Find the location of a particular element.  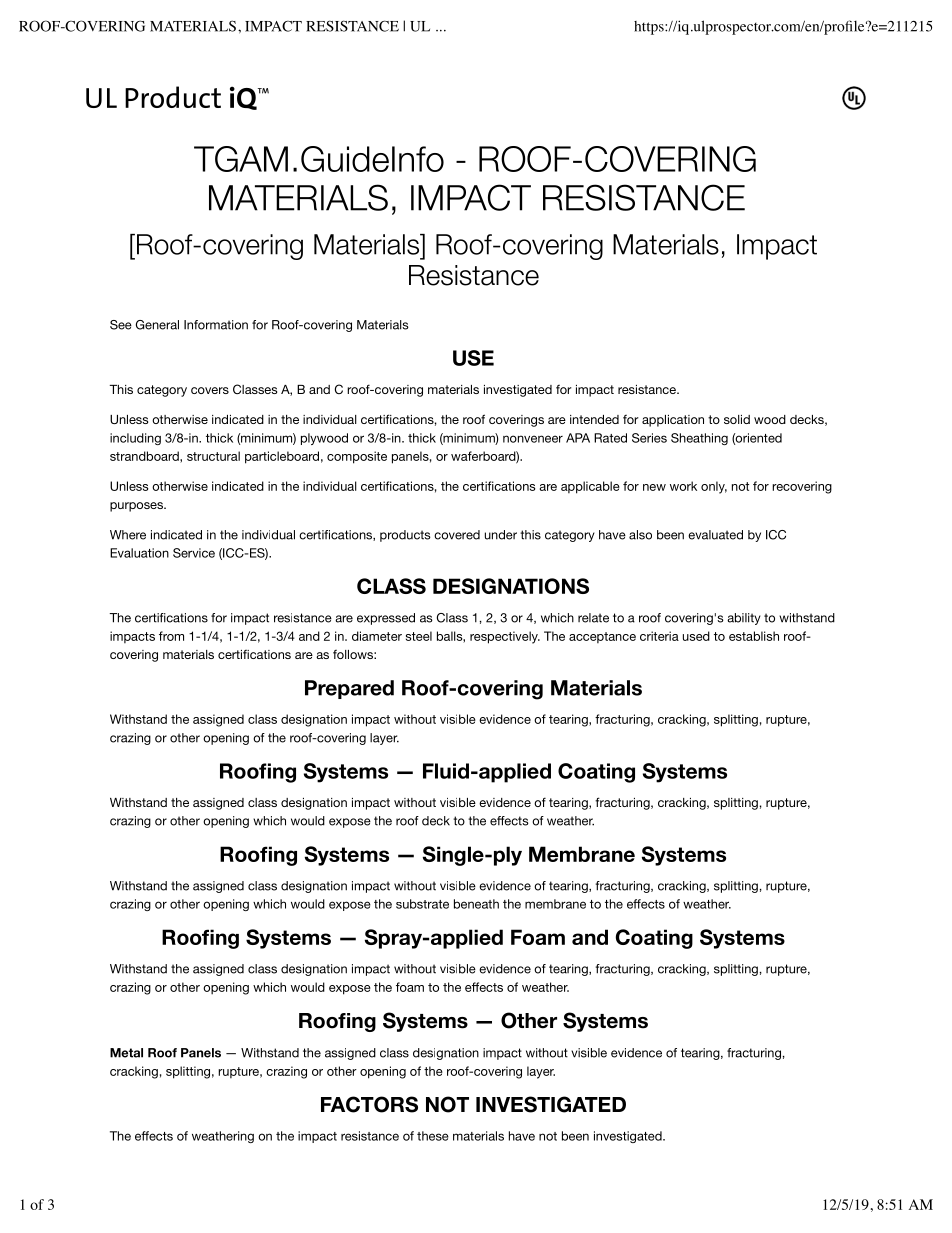

work is located at coordinates (683, 486).
